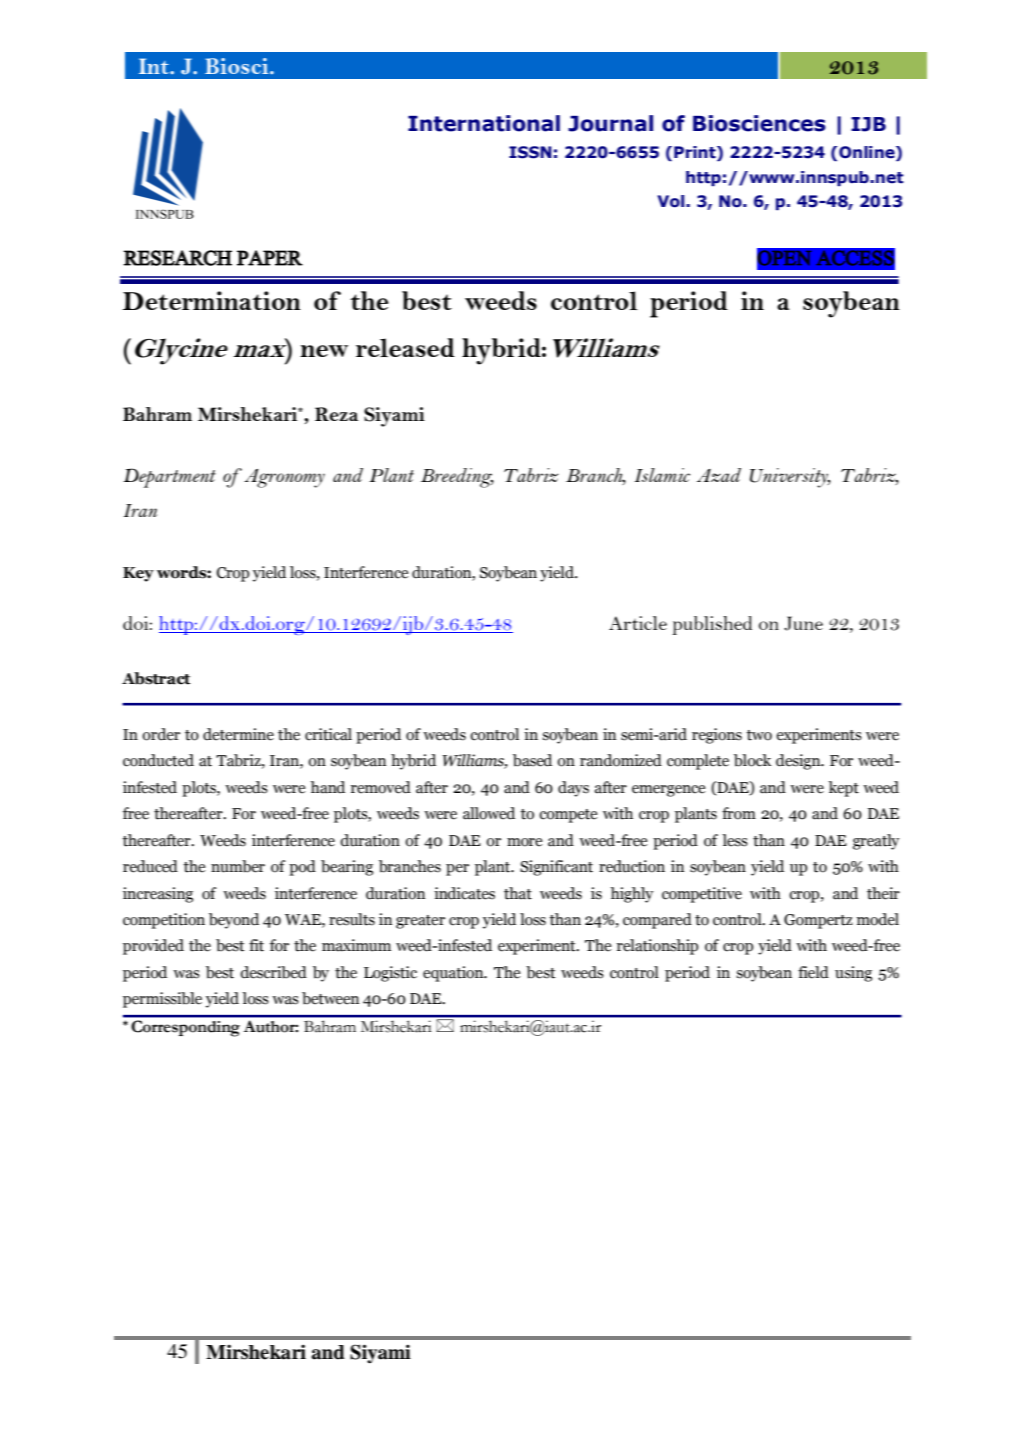  What do you see at coordinates (530, 152) in the screenshot?
I see `ISSN` at bounding box center [530, 152].
